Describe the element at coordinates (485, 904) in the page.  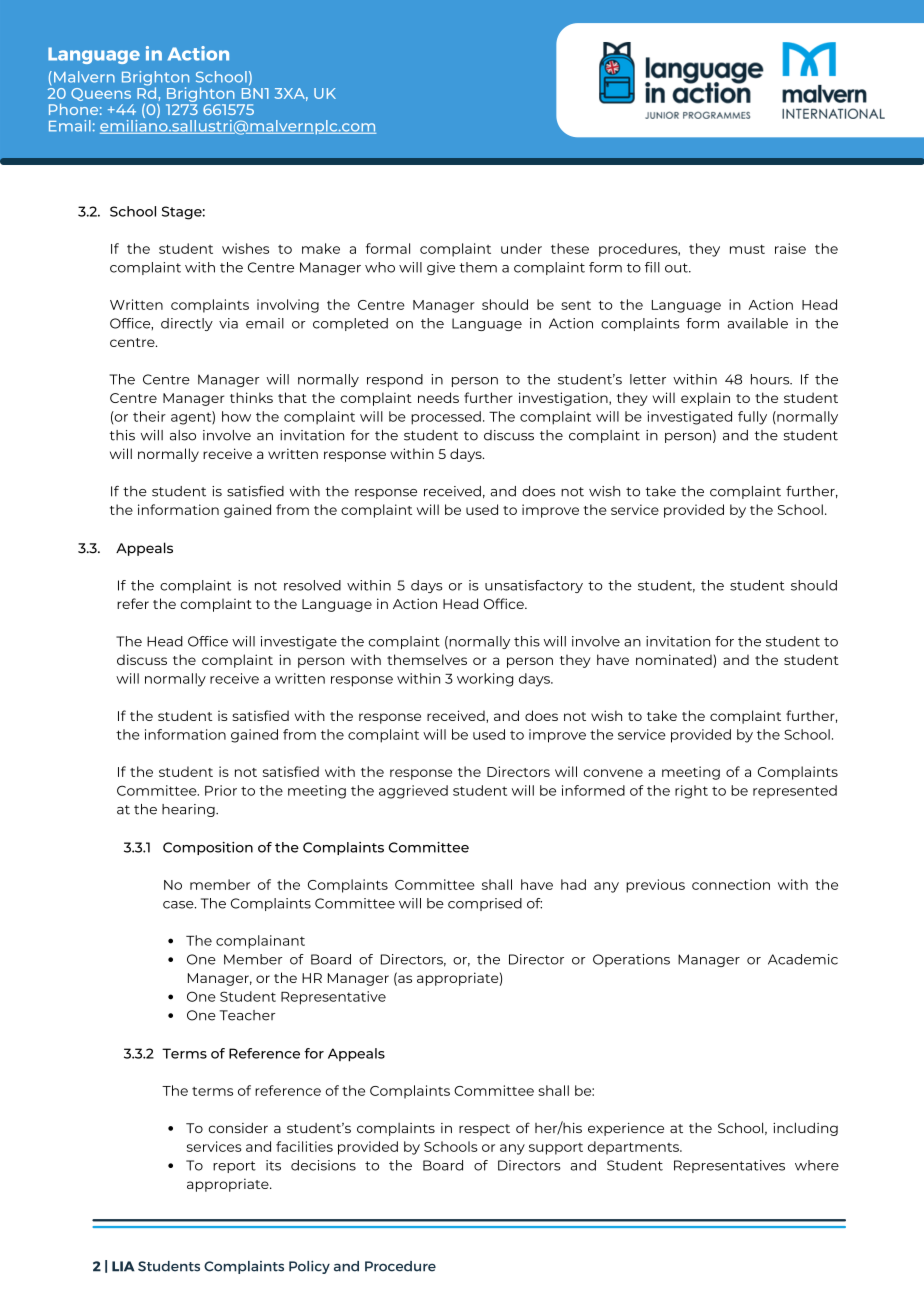
I see `comprised` at that location.
